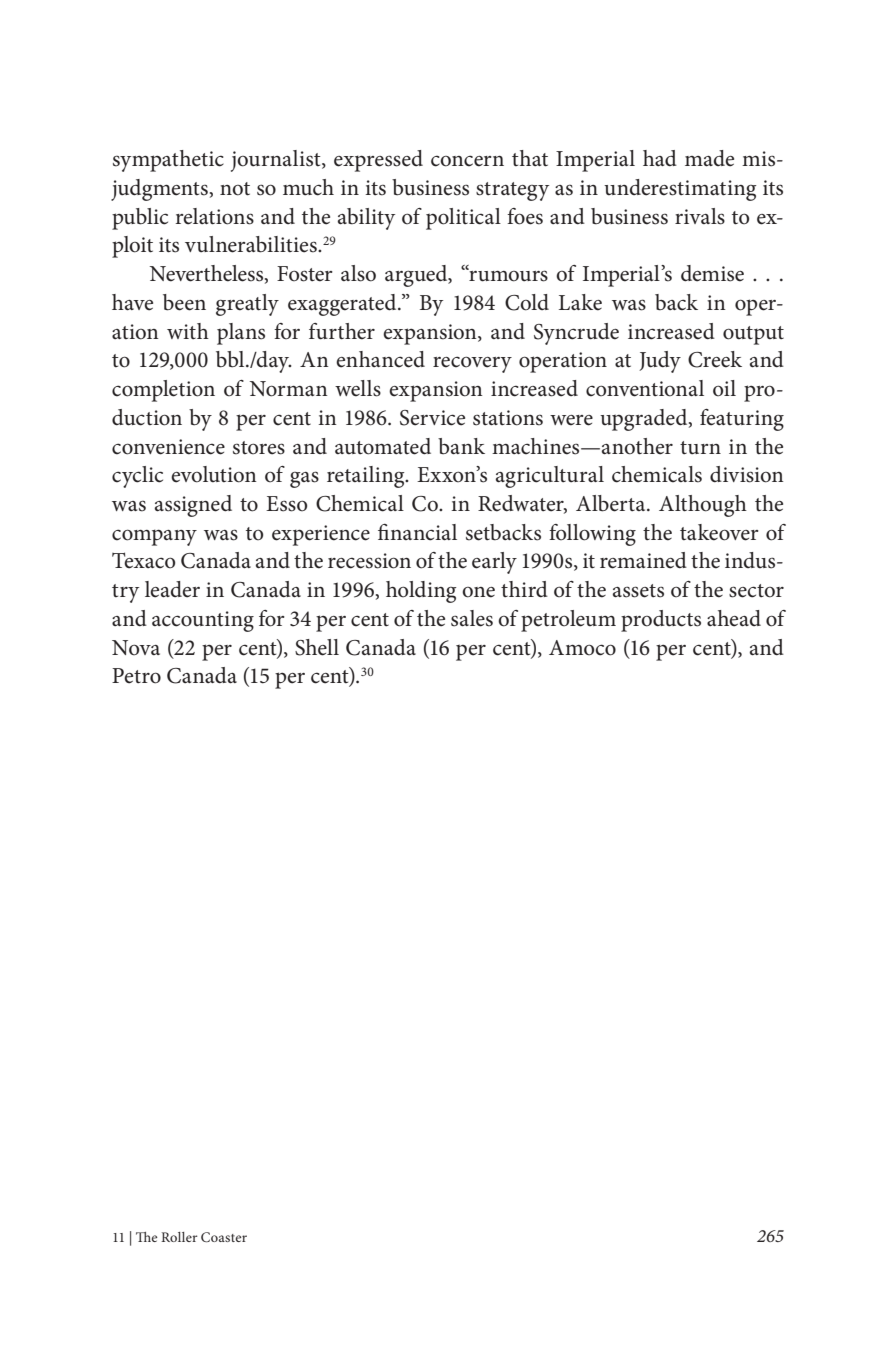 The height and width of the screenshot is (1345, 896). Describe the element at coordinates (168, 161) in the screenshot. I see `sympathetic` at that location.
